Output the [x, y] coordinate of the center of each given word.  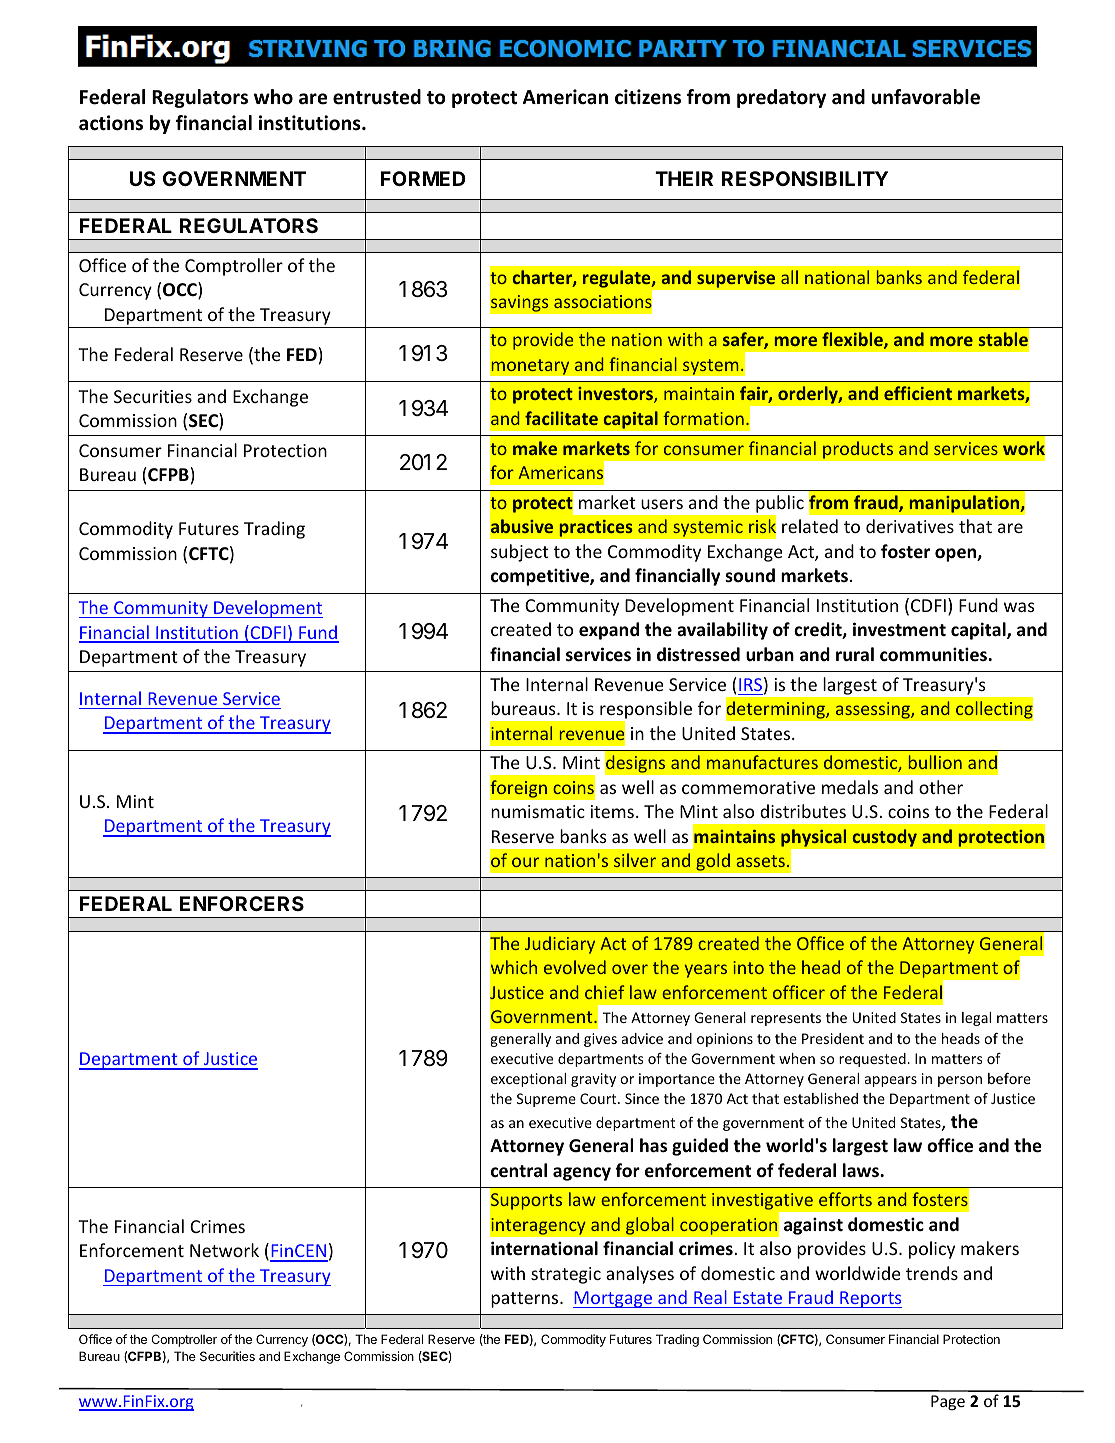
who [273, 97]
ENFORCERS [242, 903]
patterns [526, 1300]
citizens [648, 97]
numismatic [538, 811]
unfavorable [925, 97]
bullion [935, 762]
